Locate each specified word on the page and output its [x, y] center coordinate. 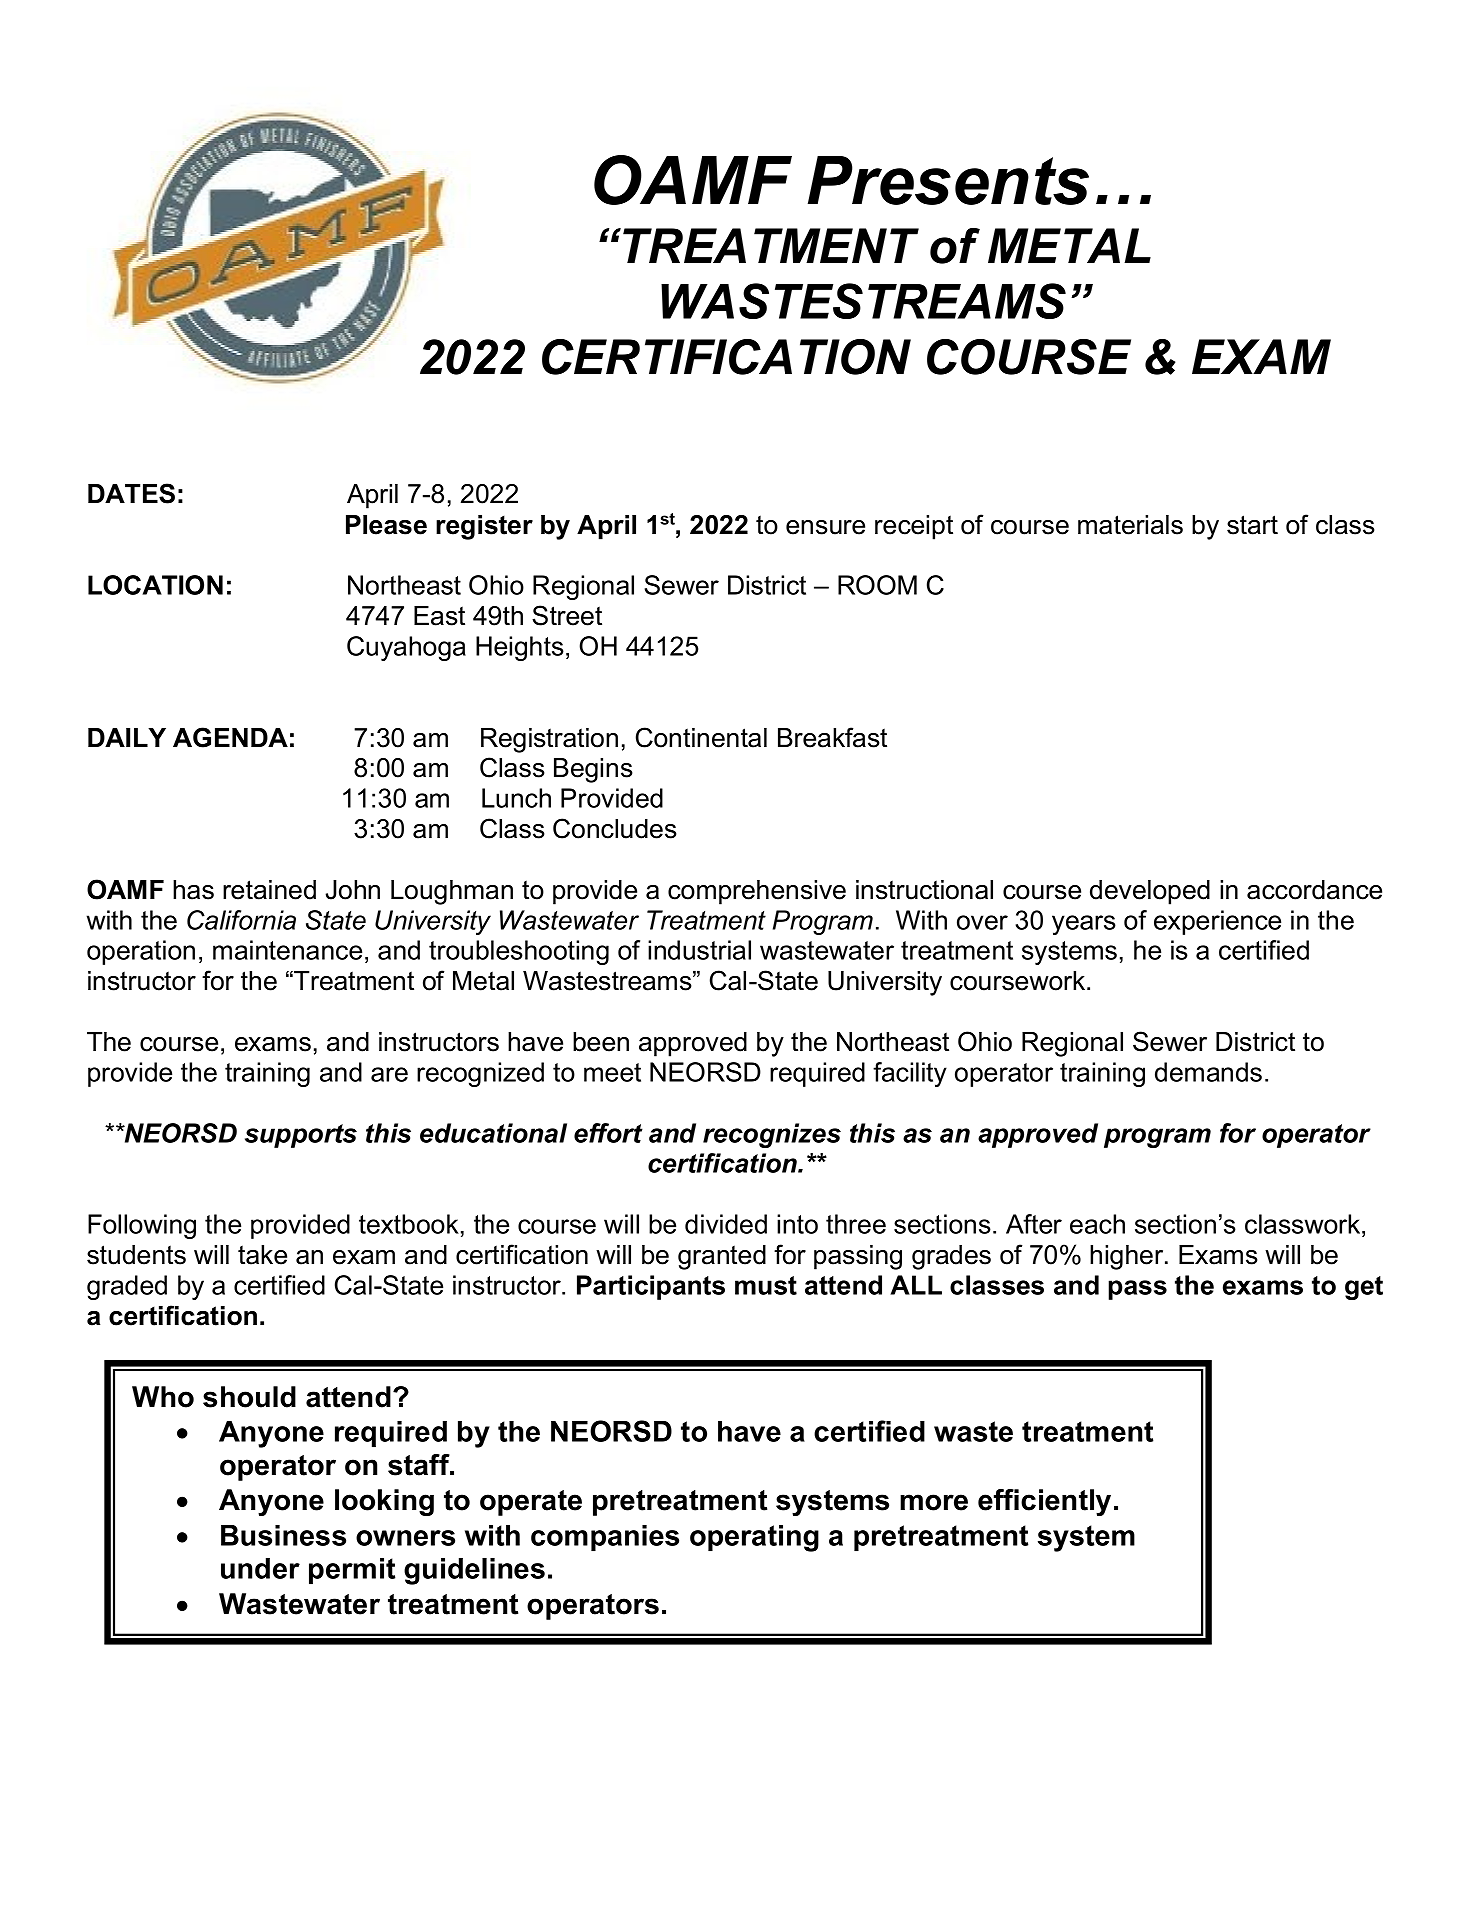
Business [283, 1535]
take [262, 1255]
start [1252, 525]
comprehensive [757, 892]
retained [269, 890]
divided [726, 1224]
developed [1150, 892]
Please [386, 525]
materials [1130, 525]
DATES [131, 493]
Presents [948, 180]
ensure [825, 527]
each [1097, 1224]
